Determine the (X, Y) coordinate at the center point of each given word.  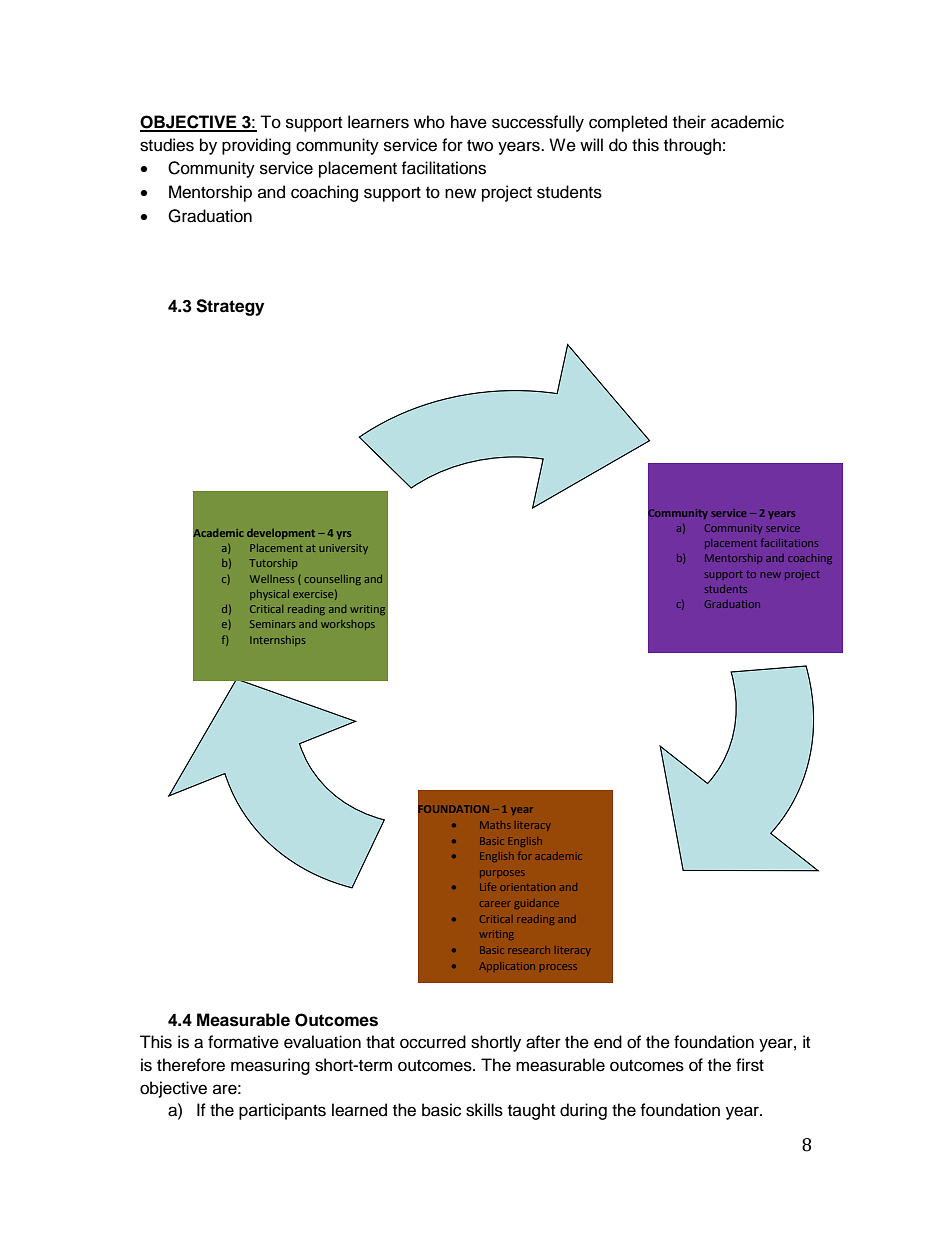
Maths (495, 825)
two (480, 146)
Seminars (272, 624)
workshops (348, 625)
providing (256, 146)
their (689, 122)
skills (484, 1110)
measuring (270, 1066)
